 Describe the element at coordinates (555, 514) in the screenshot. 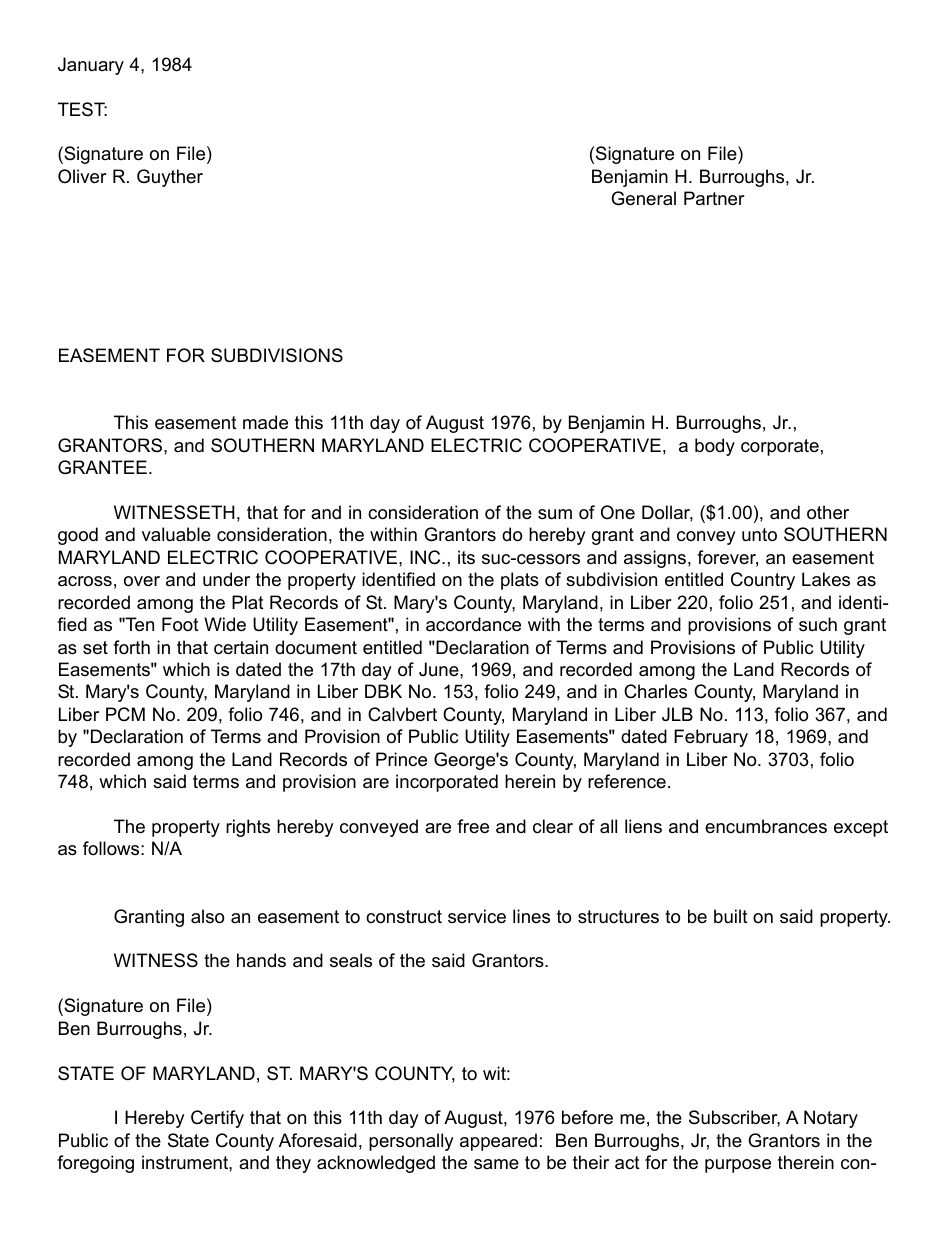

I see `sum` at that location.
